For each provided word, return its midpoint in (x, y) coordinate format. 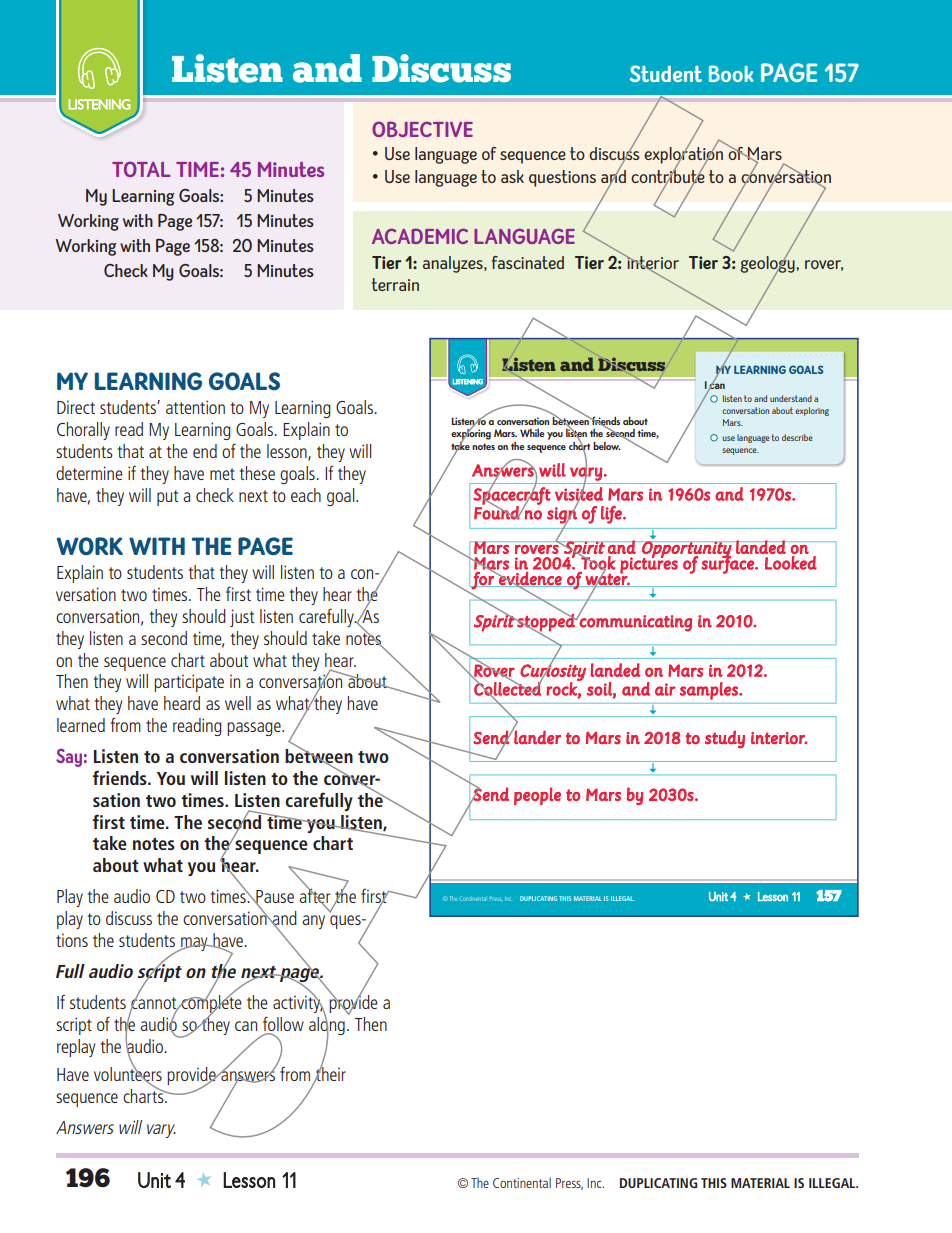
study (725, 739)
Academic (420, 236)
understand (791, 398)
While (532, 433)
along (327, 1026)
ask (512, 176)
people (537, 796)
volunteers (128, 1073)
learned (81, 725)
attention (195, 407)
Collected (508, 689)
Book (731, 73)
